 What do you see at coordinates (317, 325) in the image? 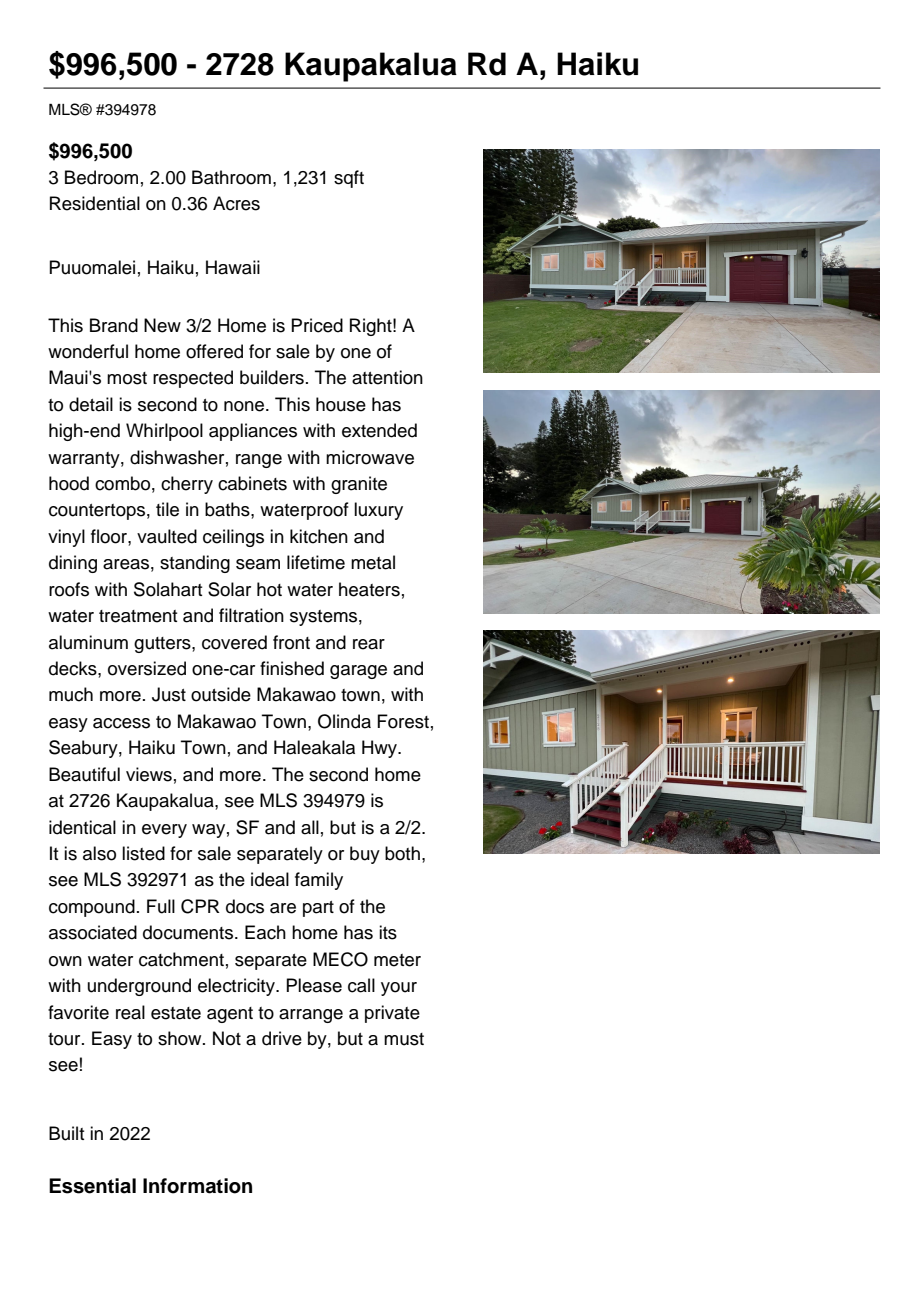
I see `Priced` at bounding box center [317, 325].
